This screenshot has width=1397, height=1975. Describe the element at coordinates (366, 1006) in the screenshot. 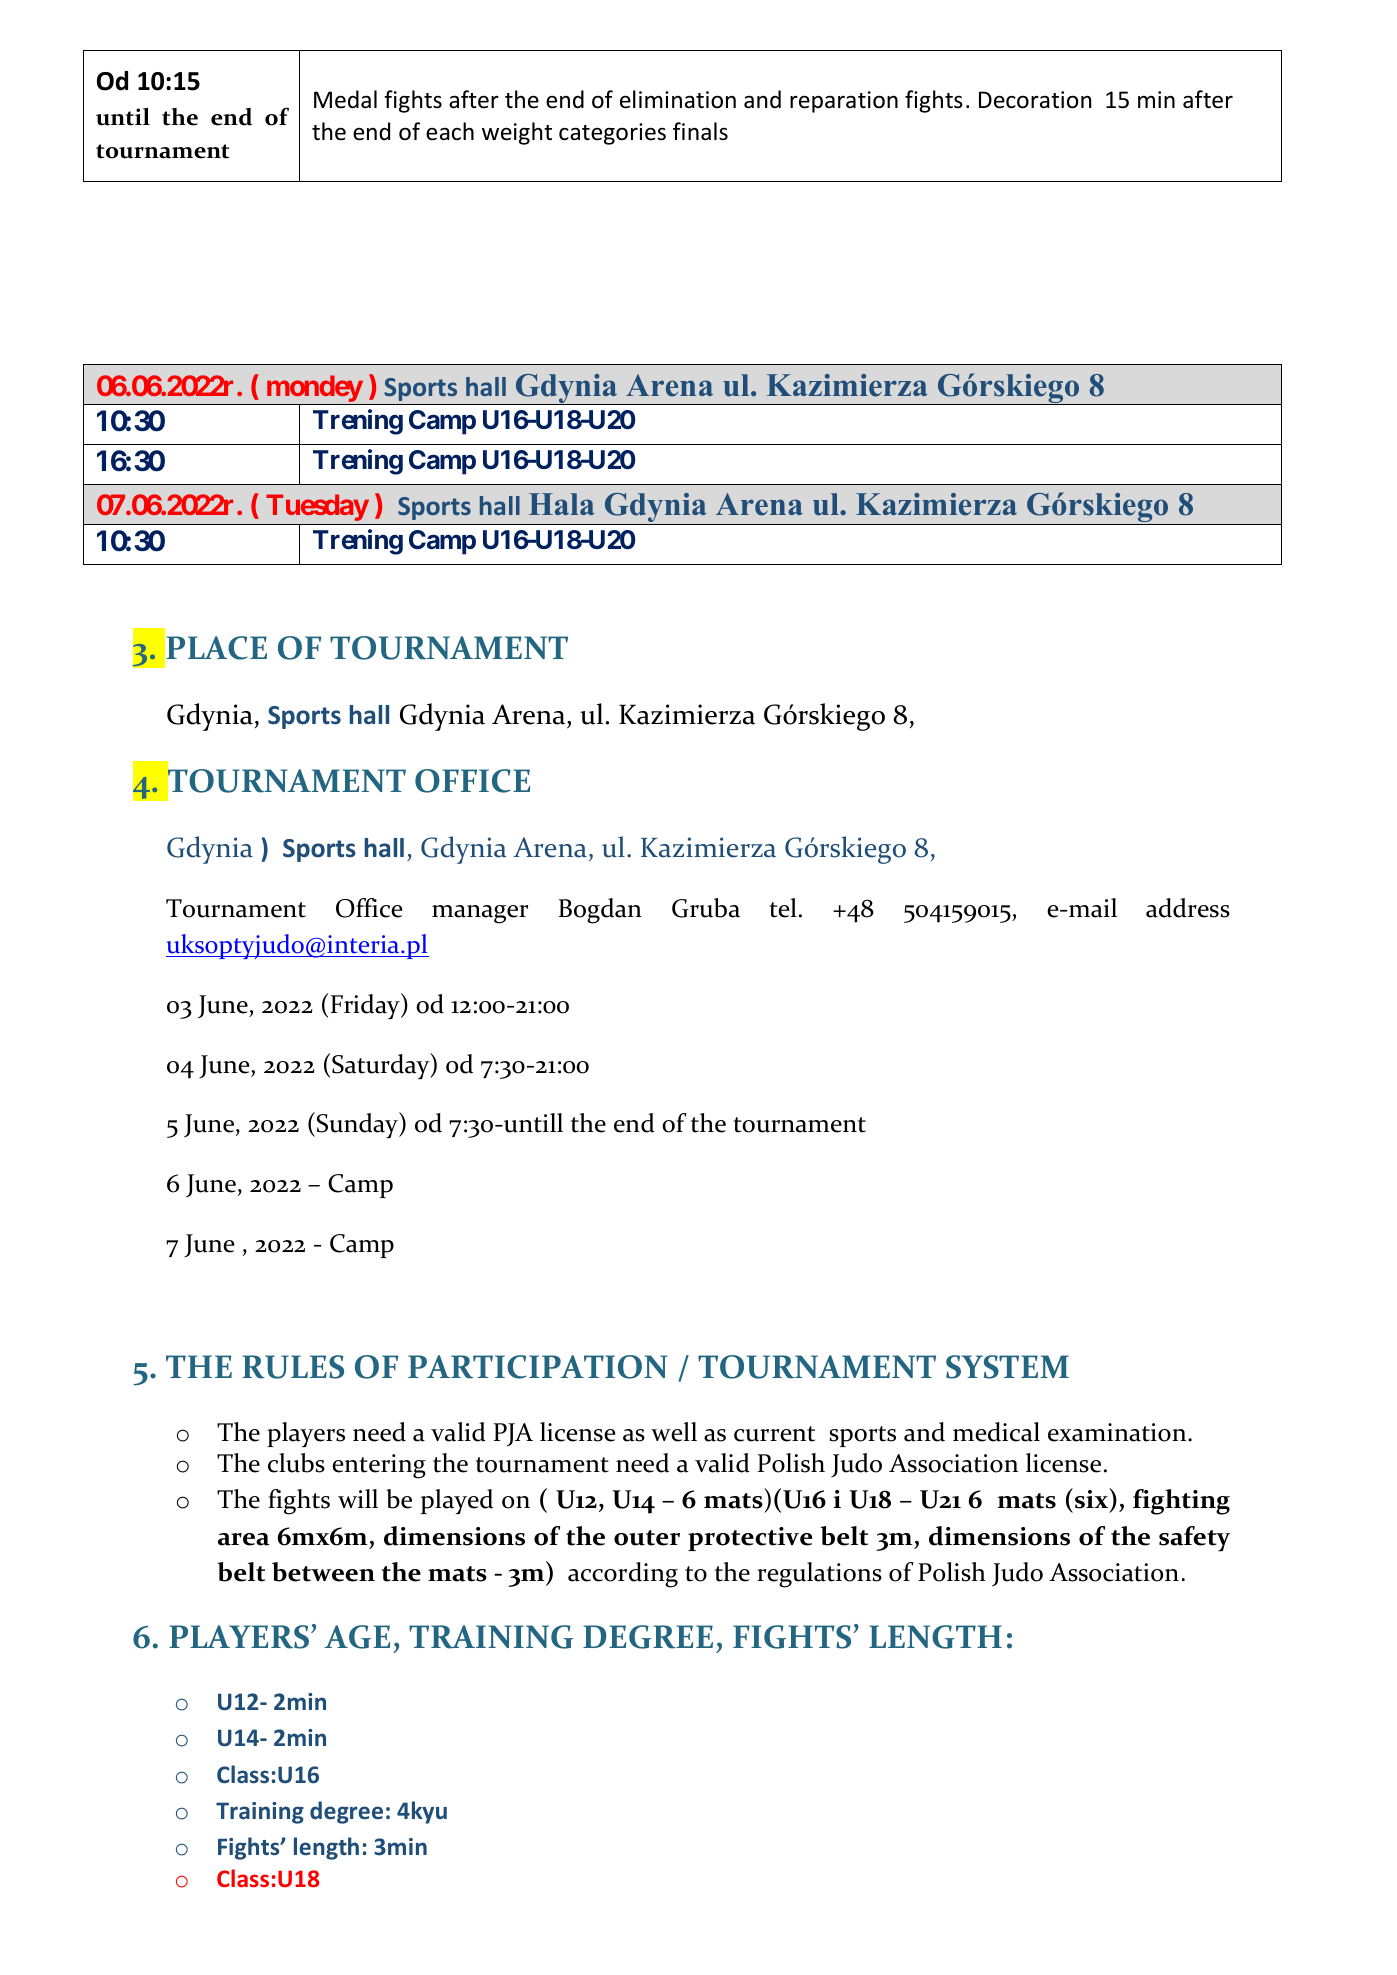

I see `Friday` at that location.
